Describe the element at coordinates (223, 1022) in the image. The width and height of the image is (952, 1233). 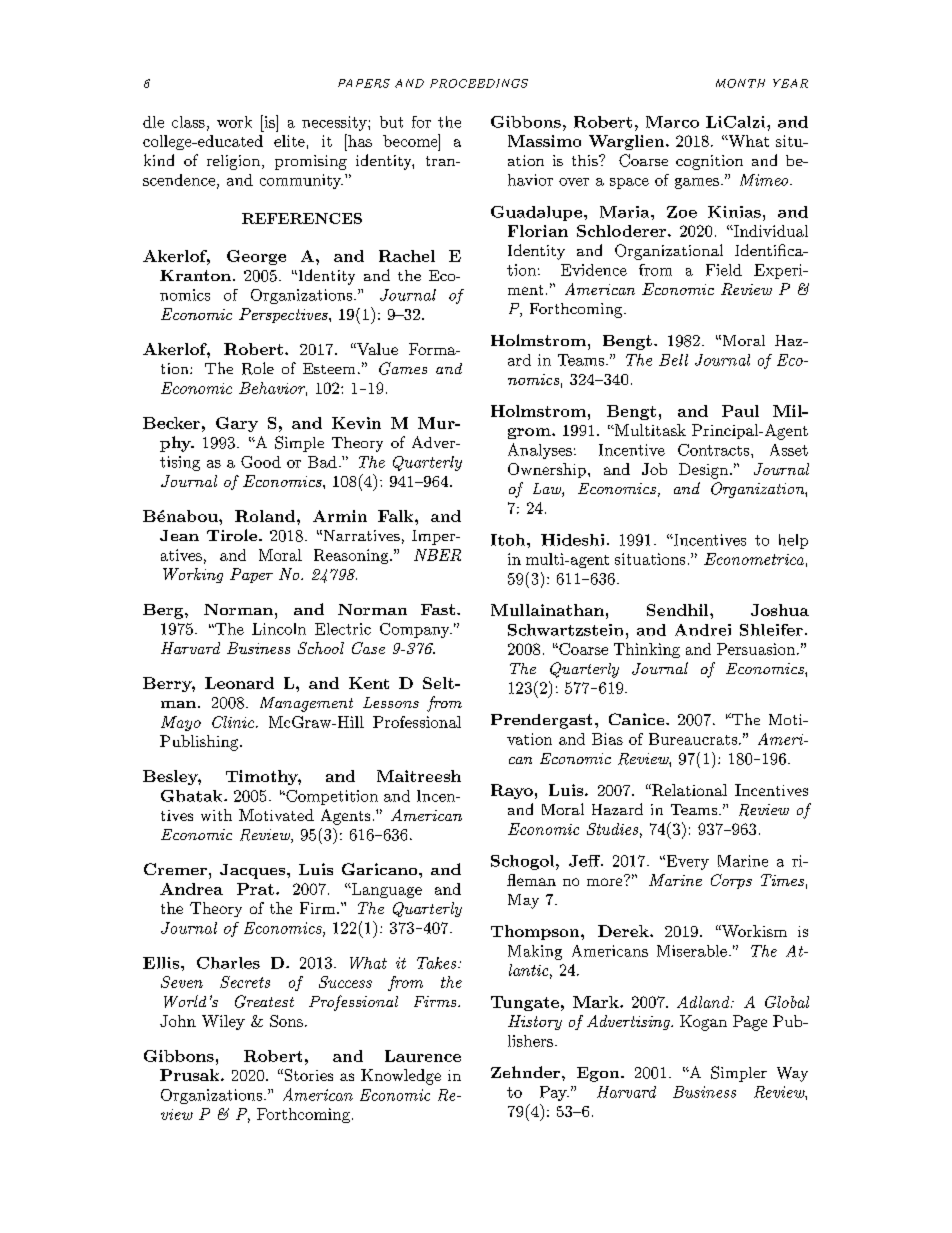
I see `Wiley` at that location.
